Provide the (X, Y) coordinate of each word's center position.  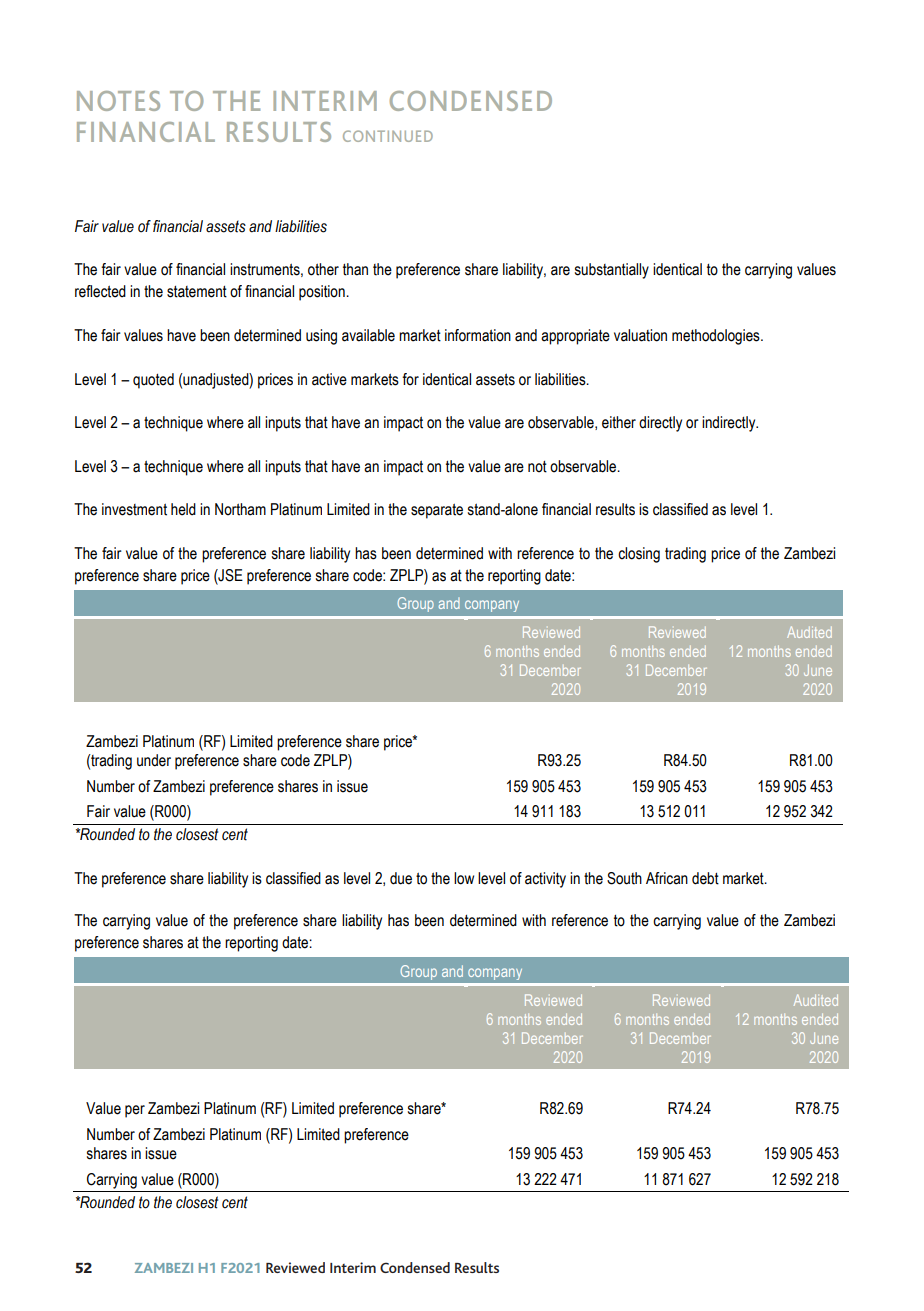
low (464, 878)
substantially (612, 271)
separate (437, 511)
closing (639, 555)
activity (545, 880)
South (624, 878)
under (154, 760)
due (401, 878)
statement (197, 292)
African (667, 878)
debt (705, 878)
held (183, 509)
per (135, 1111)
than (355, 269)
